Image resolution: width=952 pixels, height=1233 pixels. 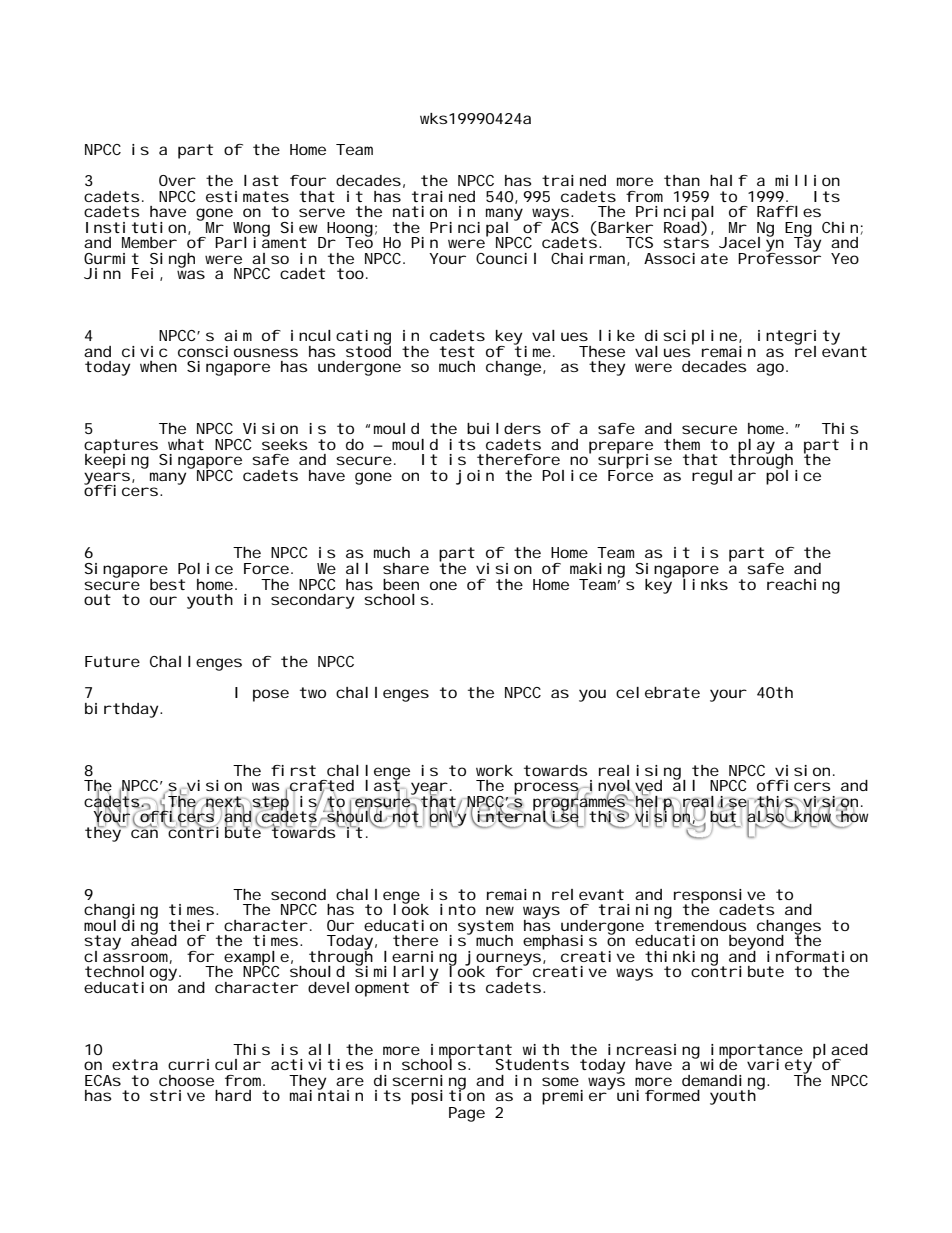 I want to click on been, so click(x=401, y=584).
